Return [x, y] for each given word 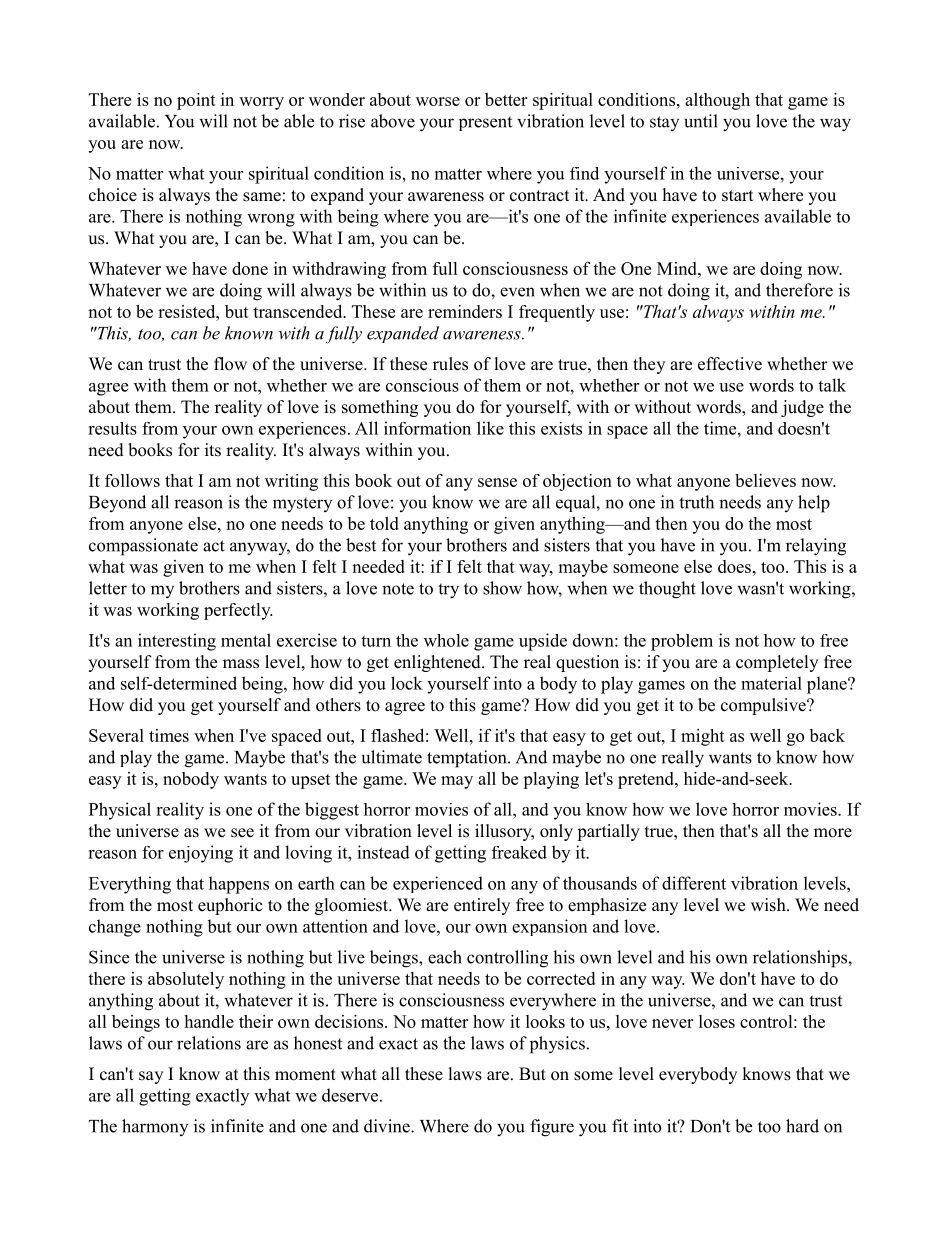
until [701, 121]
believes [765, 480]
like [490, 428]
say [151, 1077]
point [196, 101]
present [485, 123]
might [703, 737]
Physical [120, 811]
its [213, 450]
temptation [468, 759]
